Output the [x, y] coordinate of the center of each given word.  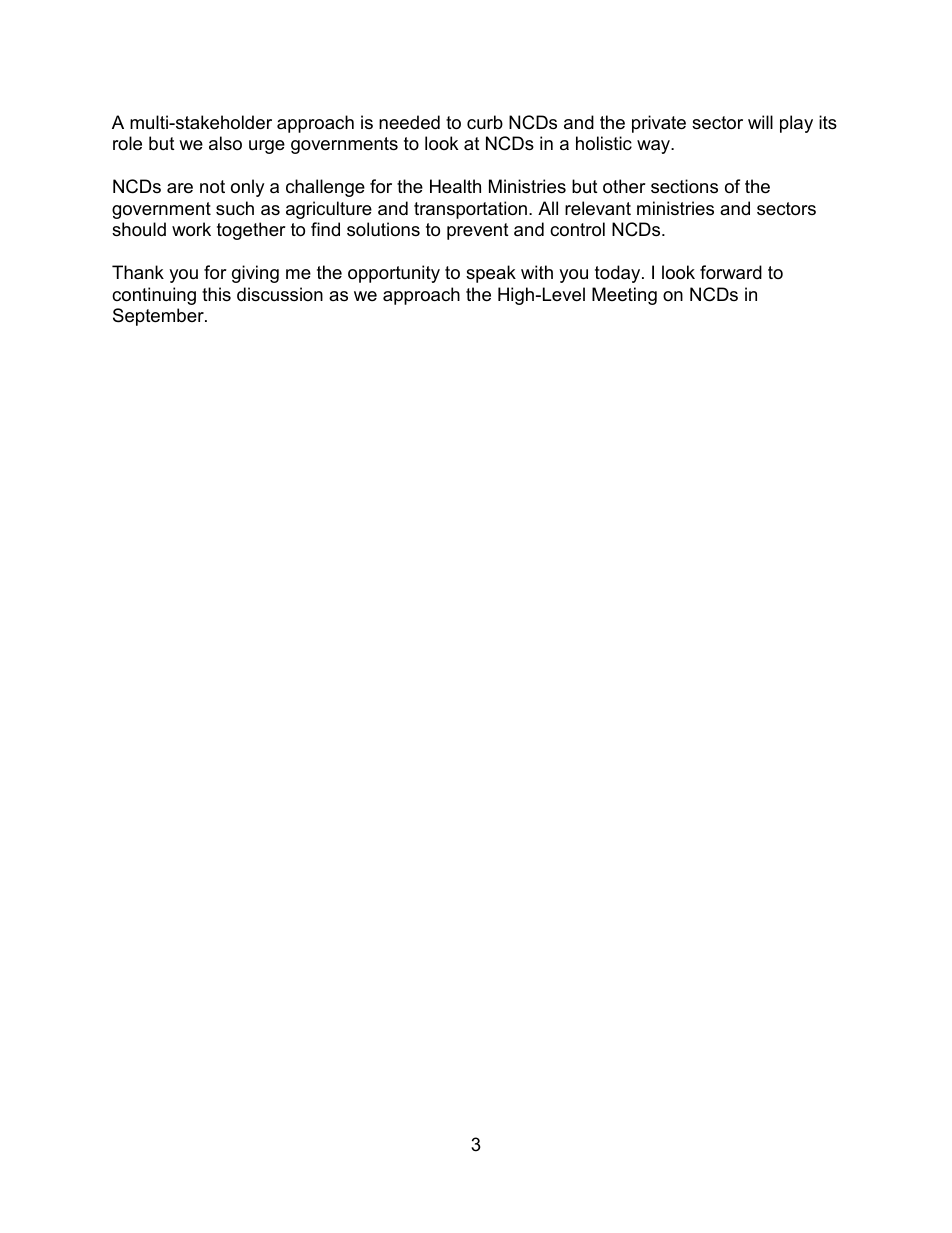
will [760, 122]
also [225, 143]
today [619, 274]
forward [731, 272]
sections [684, 186]
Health [455, 186]
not [212, 187]
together [251, 231]
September [159, 317]
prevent [478, 231]
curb [485, 122]
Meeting [624, 296]
